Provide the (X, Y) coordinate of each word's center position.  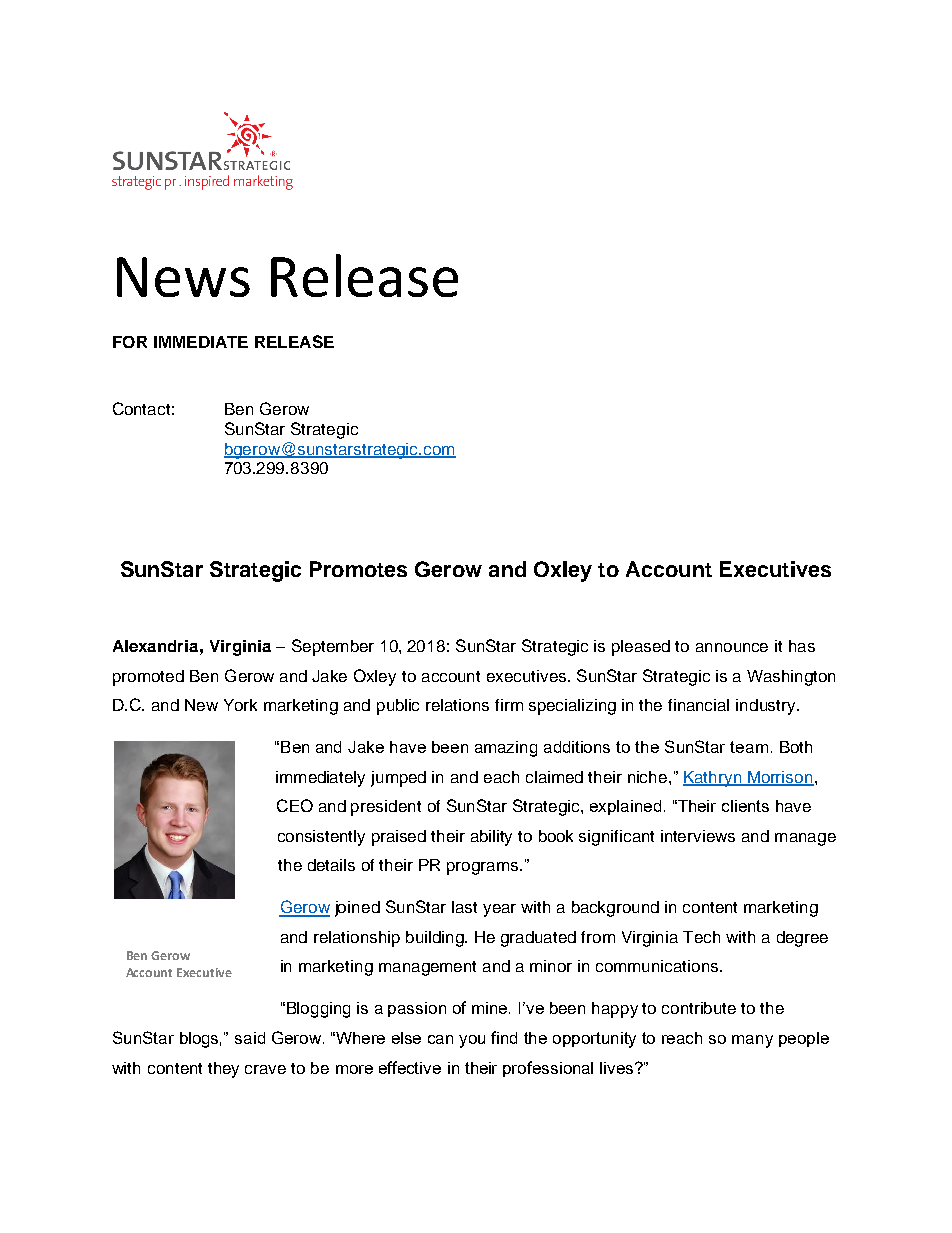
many (752, 1041)
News (183, 277)
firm (509, 705)
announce (732, 647)
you (472, 1041)
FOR (130, 342)
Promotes (358, 569)
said (250, 1038)
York (240, 705)
